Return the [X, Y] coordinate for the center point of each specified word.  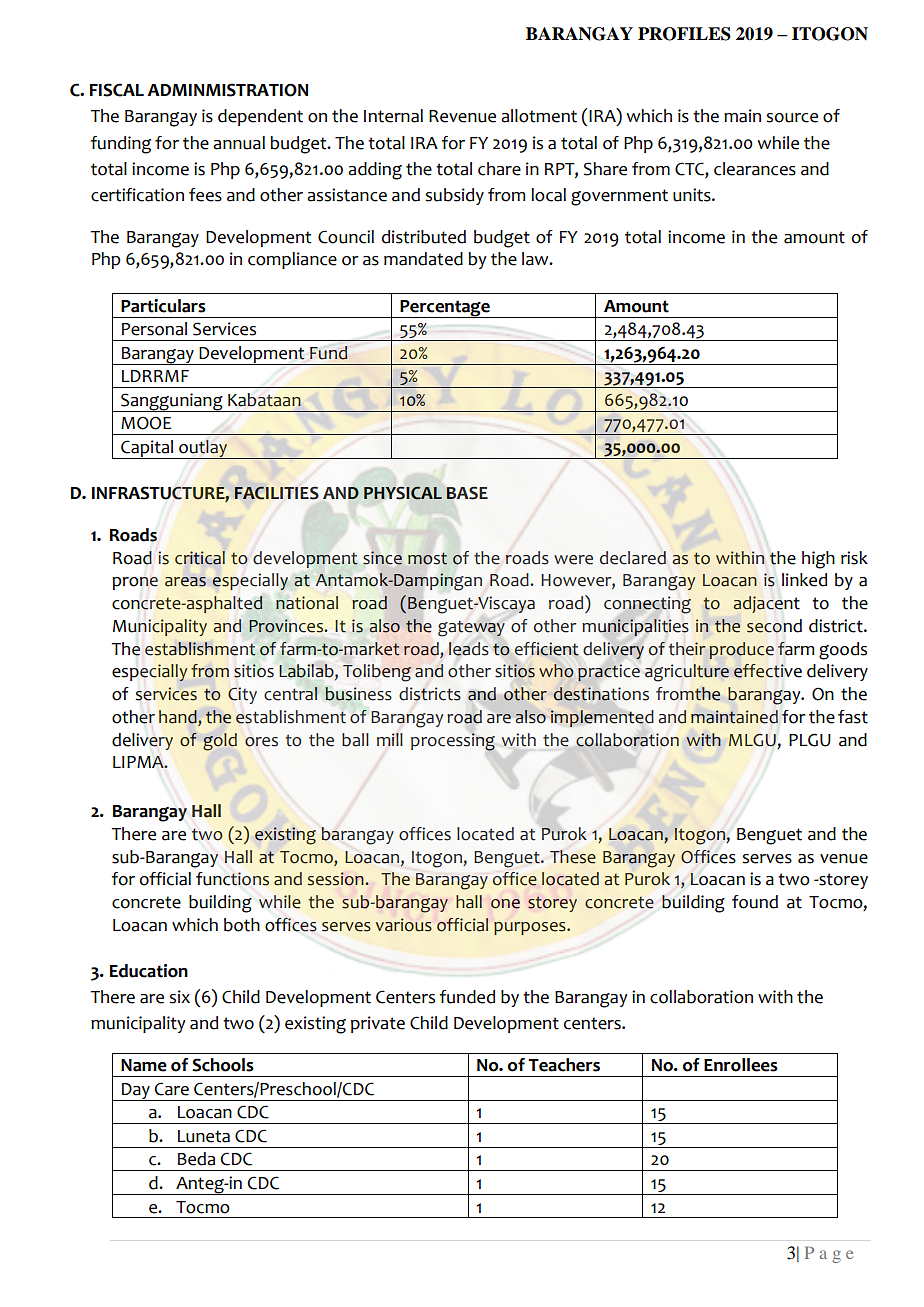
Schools [223, 1065]
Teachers [564, 1065]
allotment [539, 116]
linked [804, 580]
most [427, 559]
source [792, 118]
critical [200, 558]
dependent [260, 117]
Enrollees [741, 1065]
